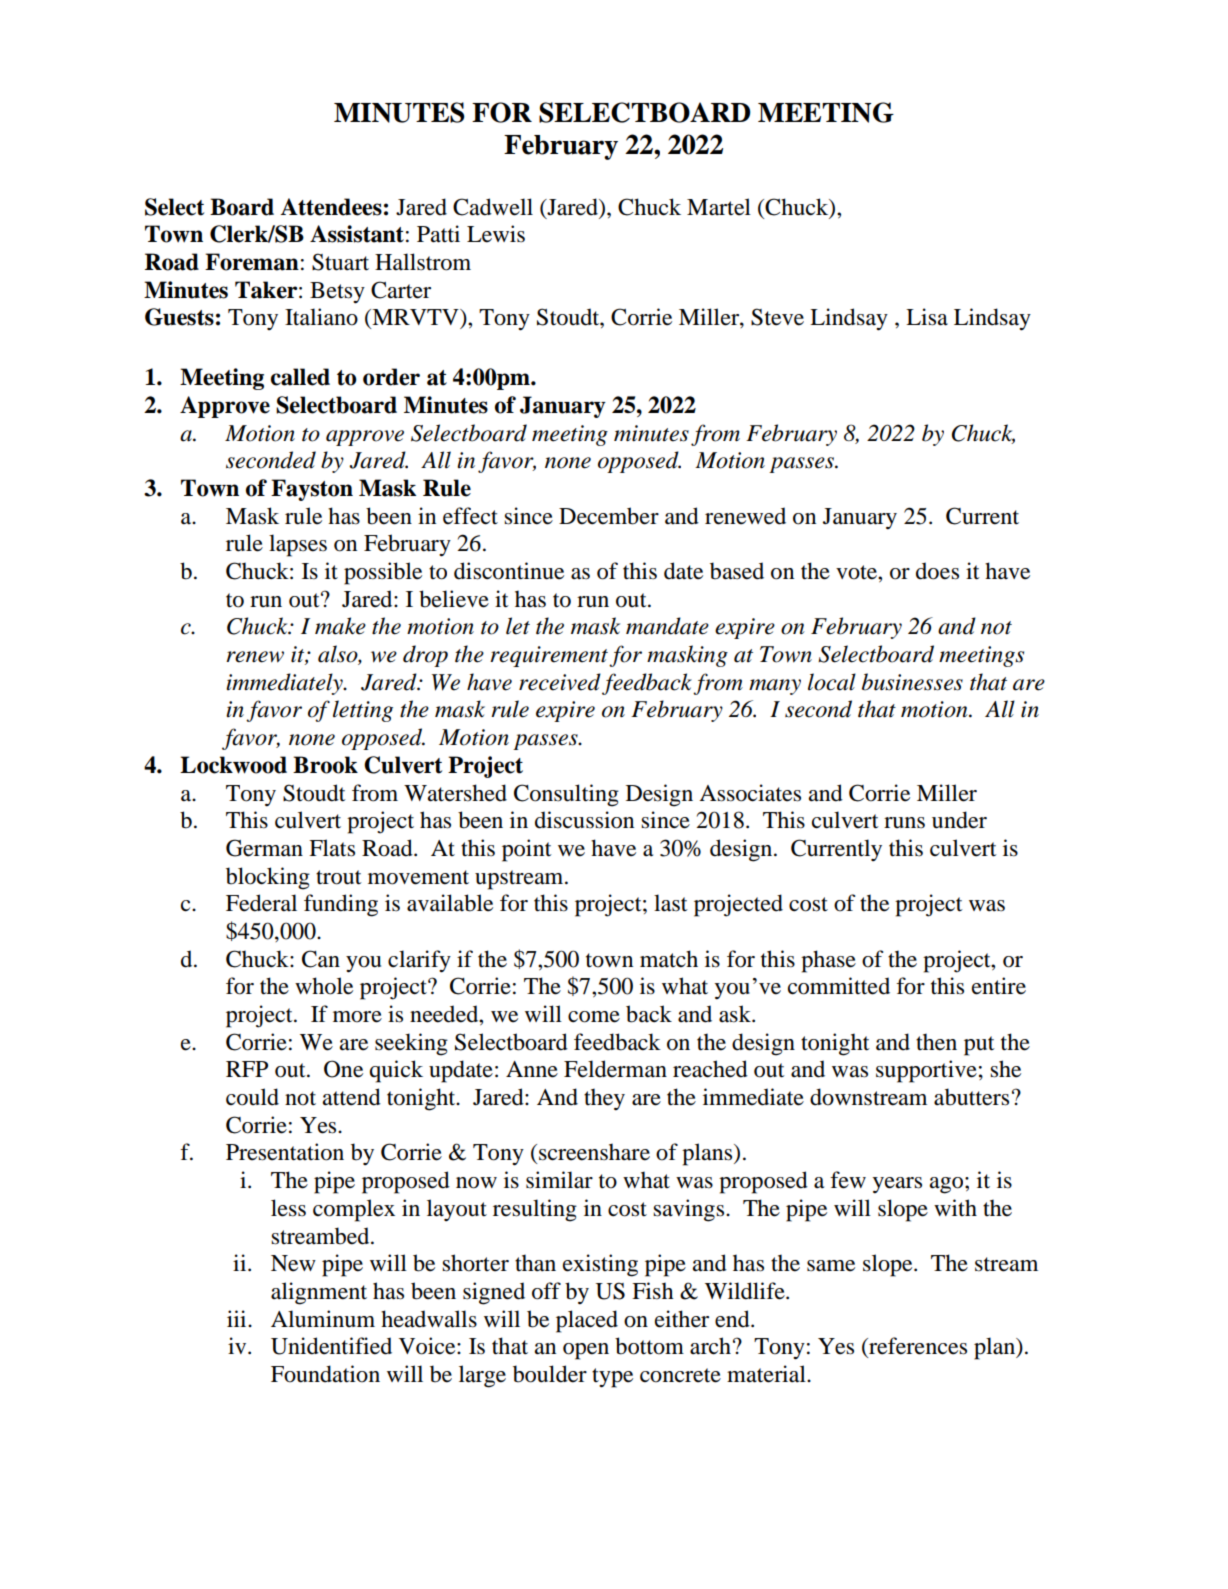  I want to click on Lewis, so click(496, 234).
